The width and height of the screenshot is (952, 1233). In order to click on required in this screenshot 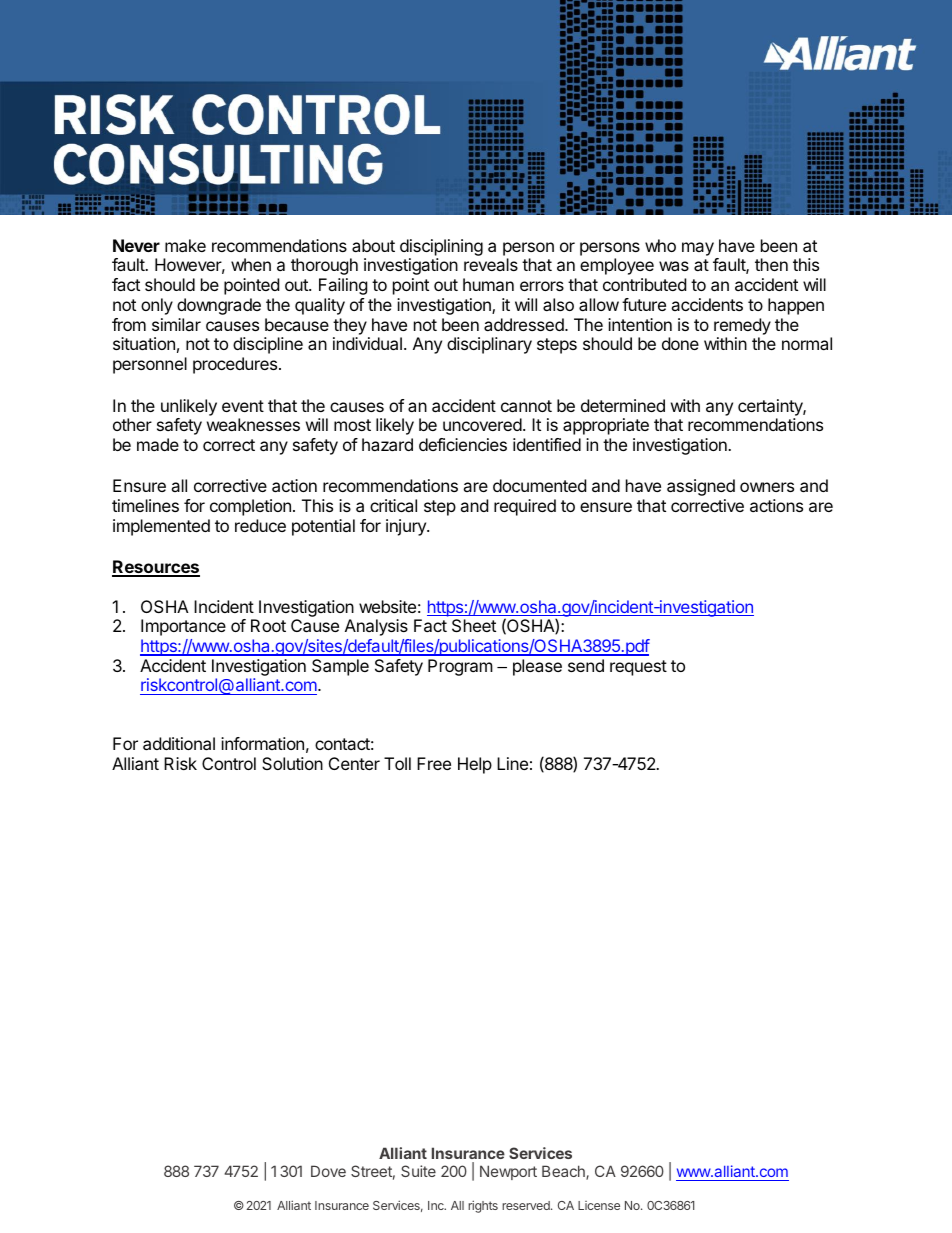, I will do `click(525, 507)`.
